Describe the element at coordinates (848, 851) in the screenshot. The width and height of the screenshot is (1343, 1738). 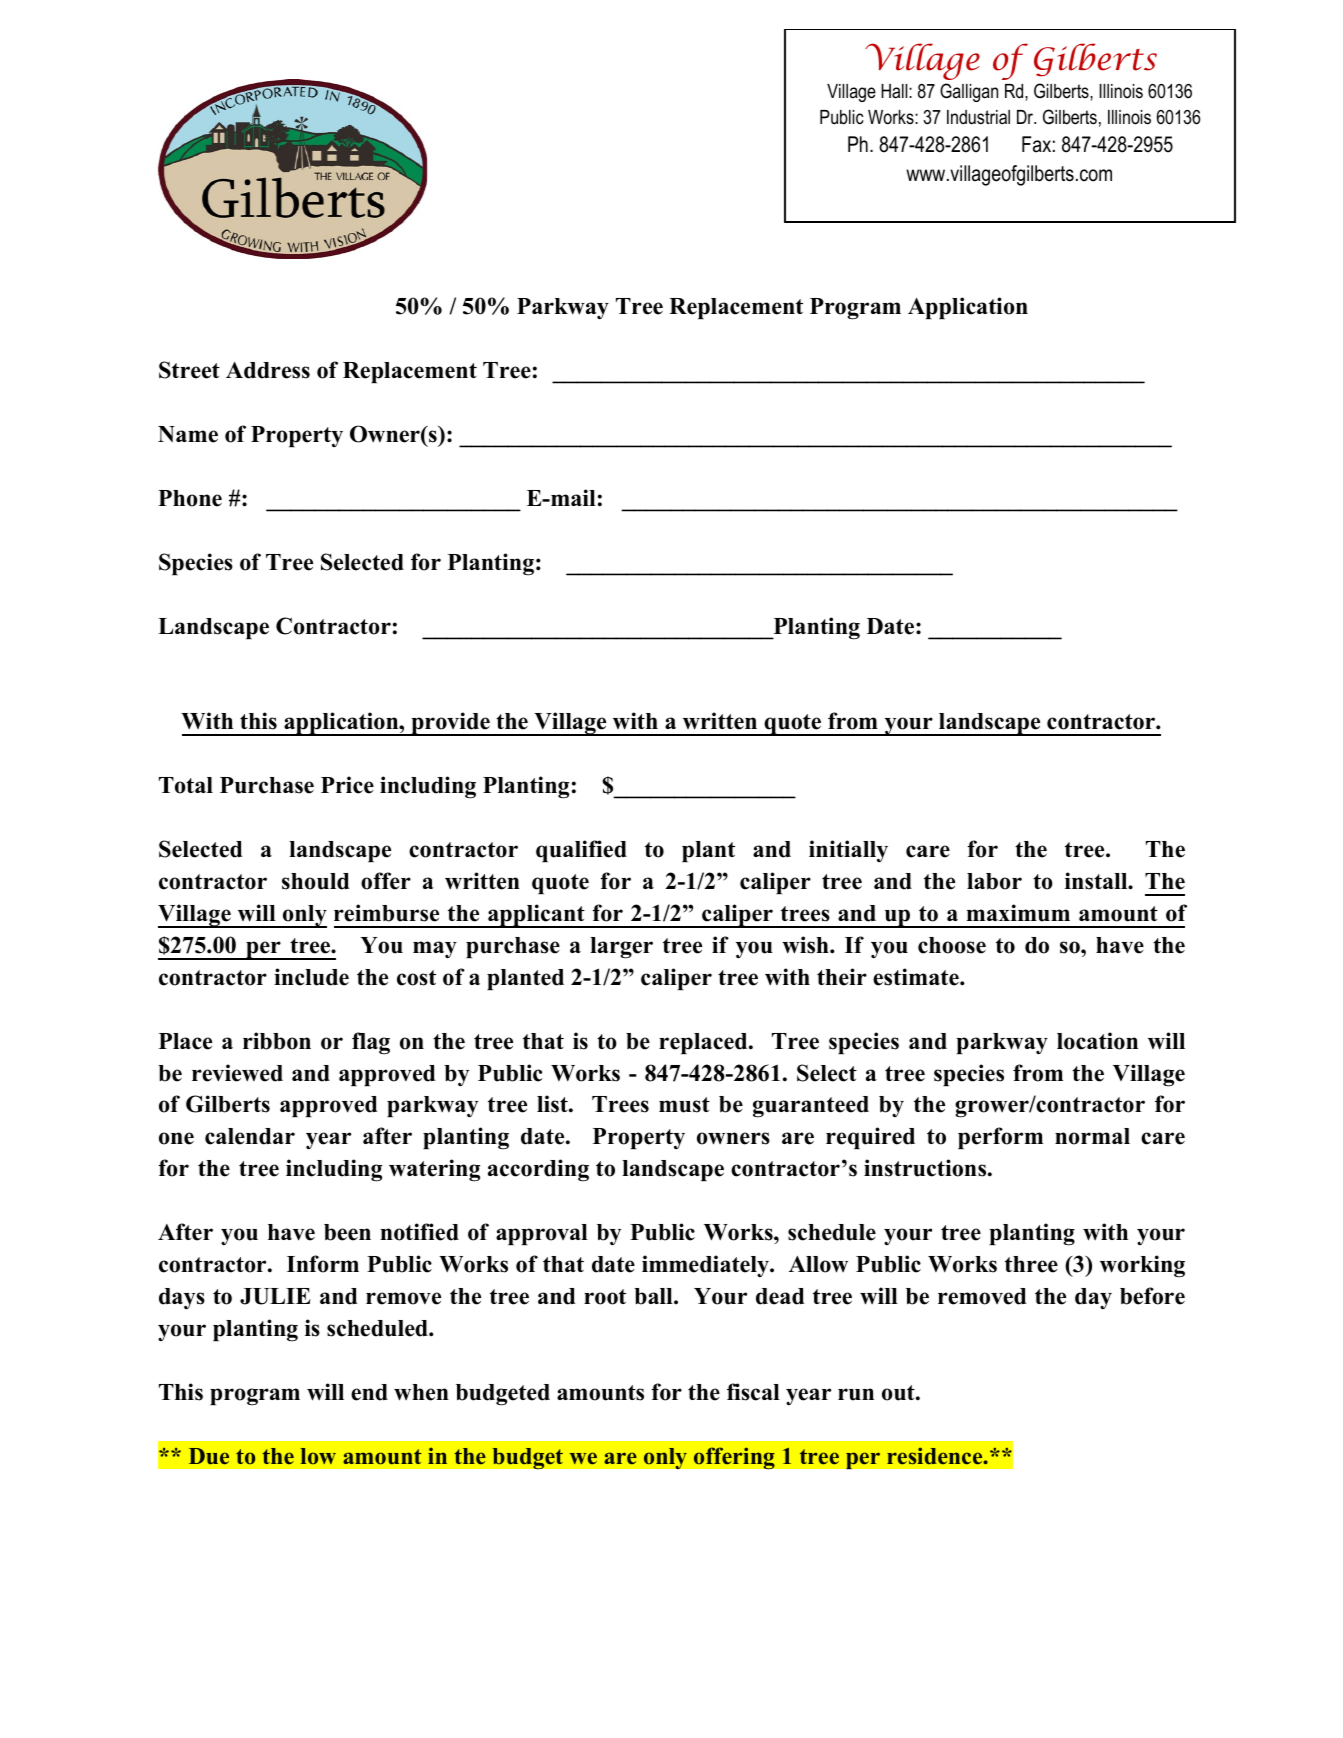
I see `initially` at that location.
